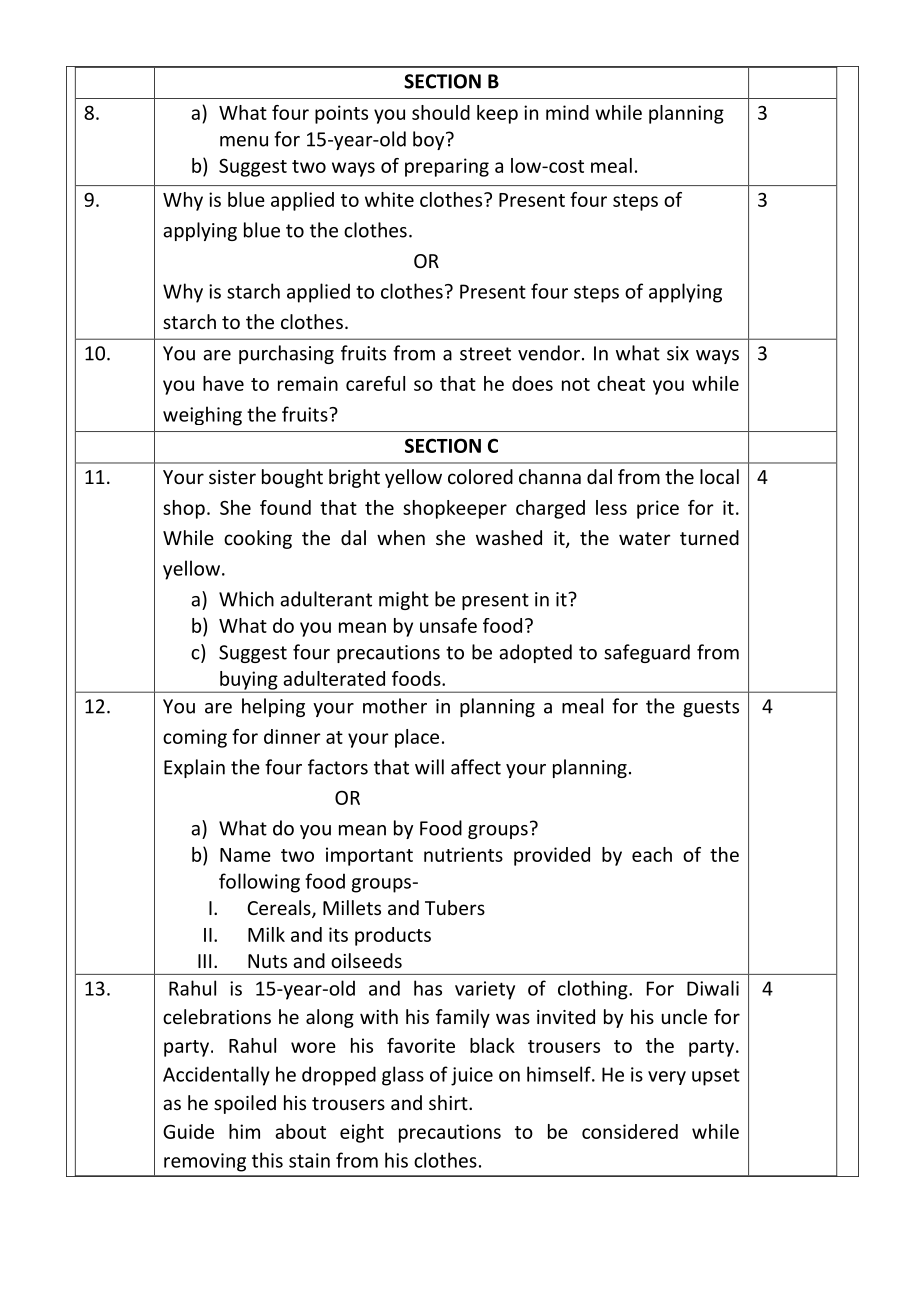  Describe the element at coordinates (244, 141) in the image. I see `menu` at that location.
